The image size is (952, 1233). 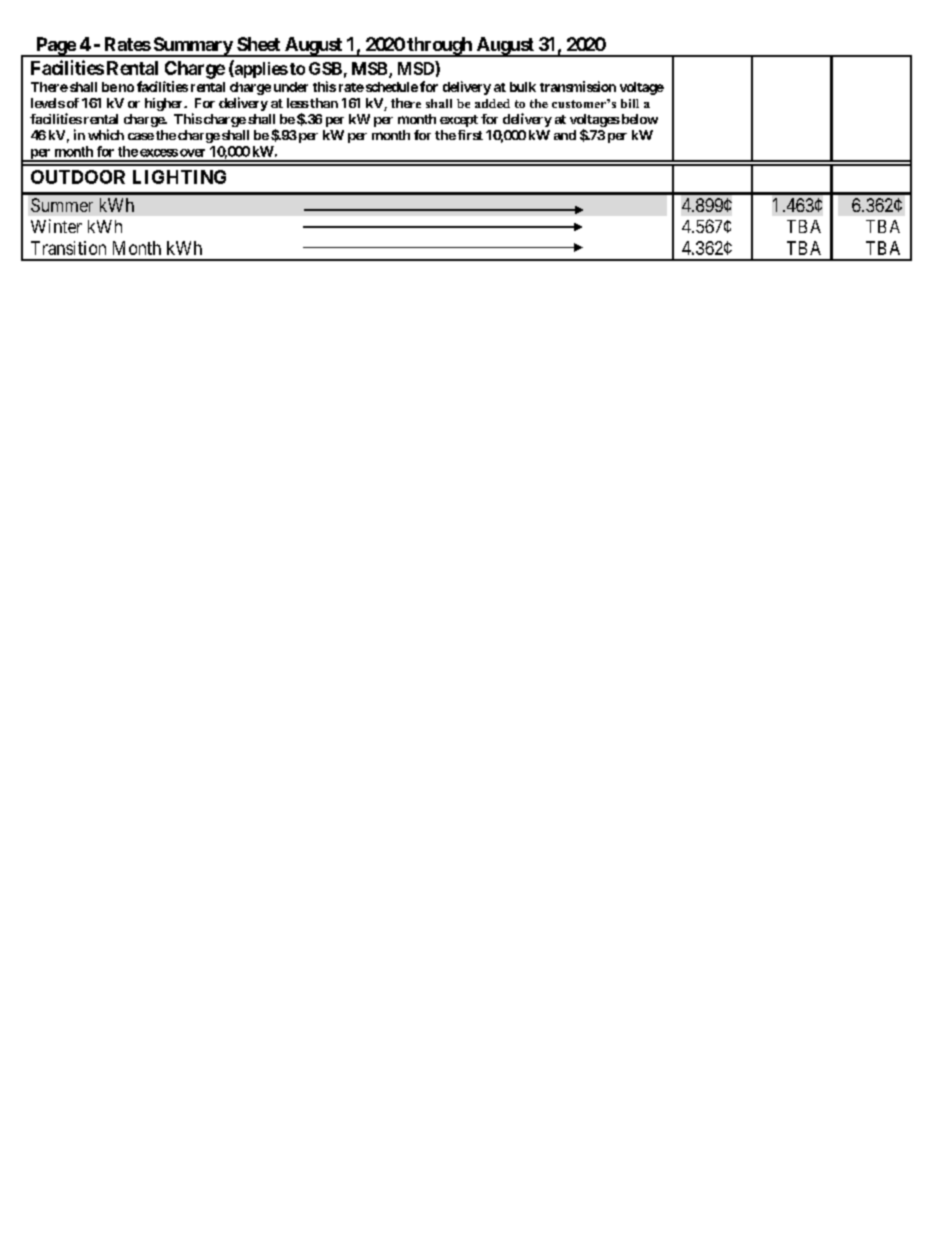 What do you see at coordinates (56, 226) in the screenshot?
I see `Winter` at bounding box center [56, 226].
